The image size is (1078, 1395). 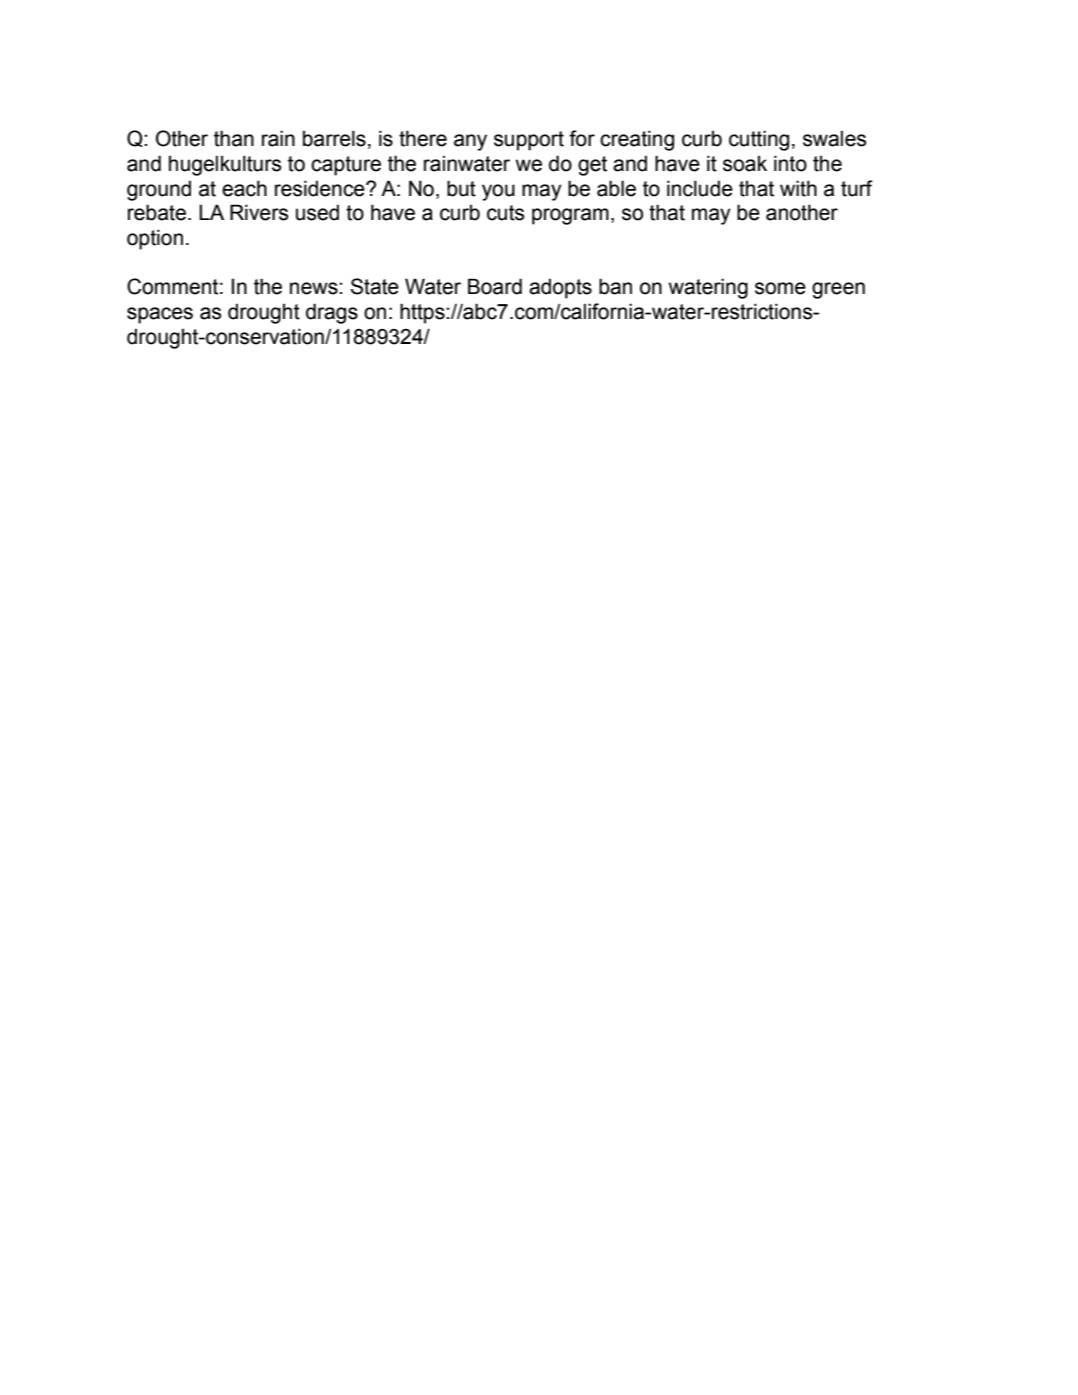 What do you see at coordinates (375, 286) in the page?
I see `State` at bounding box center [375, 286].
